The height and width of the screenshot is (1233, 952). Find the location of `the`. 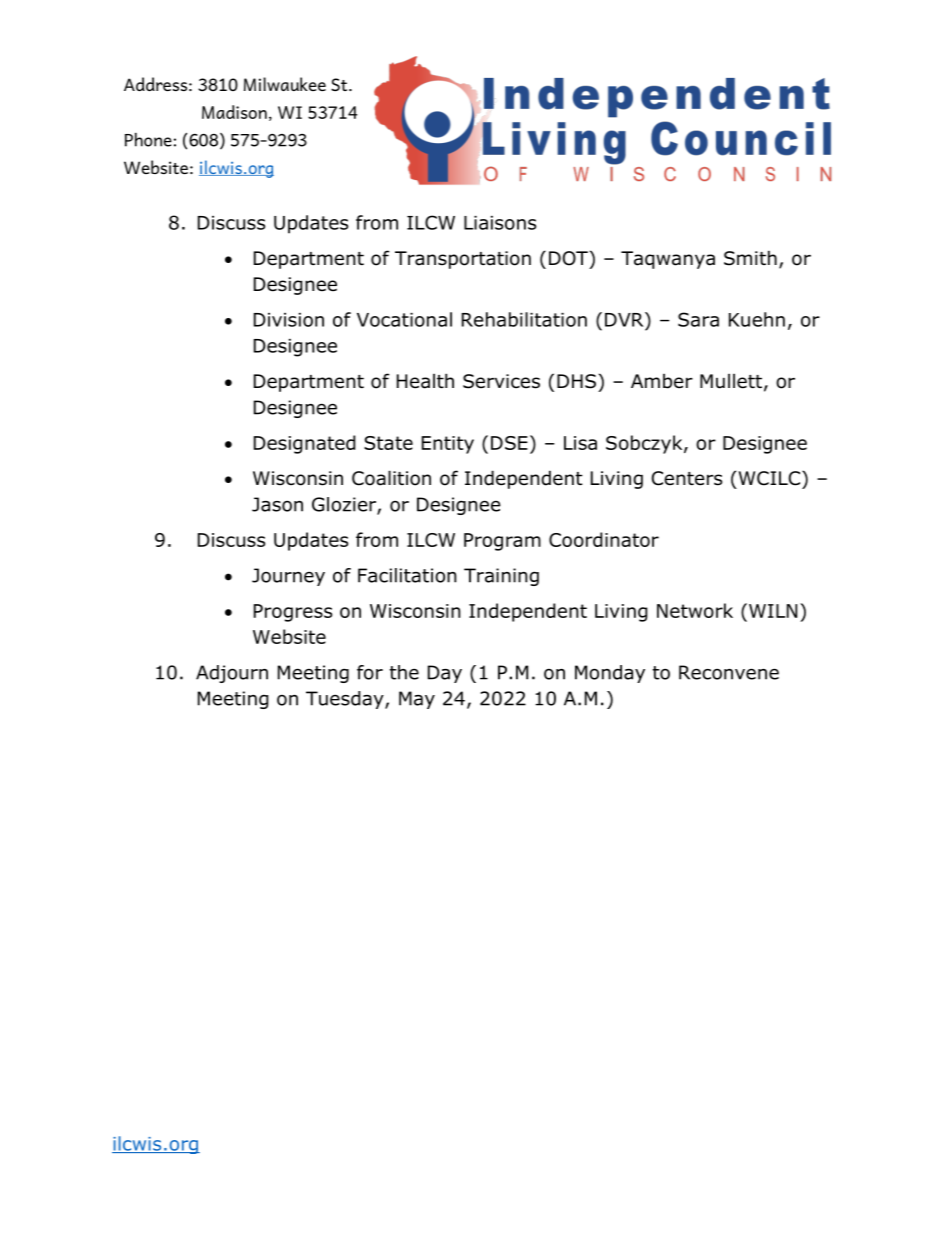

the is located at coordinates (404, 672).
